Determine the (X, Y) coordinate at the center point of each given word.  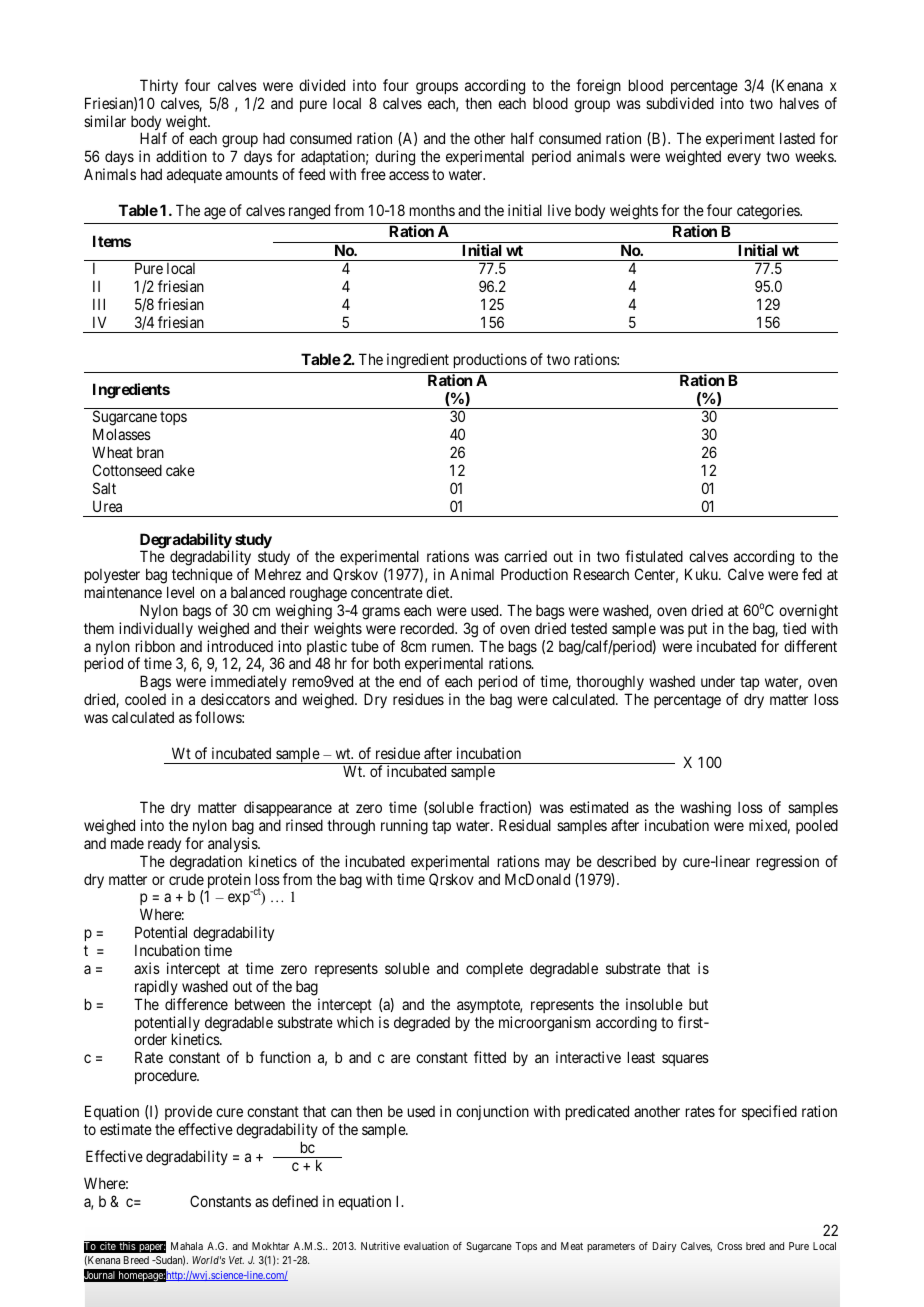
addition (181, 156)
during (395, 158)
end (410, 681)
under (718, 681)
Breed (136, 1260)
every (744, 159)
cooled (145, 699)
